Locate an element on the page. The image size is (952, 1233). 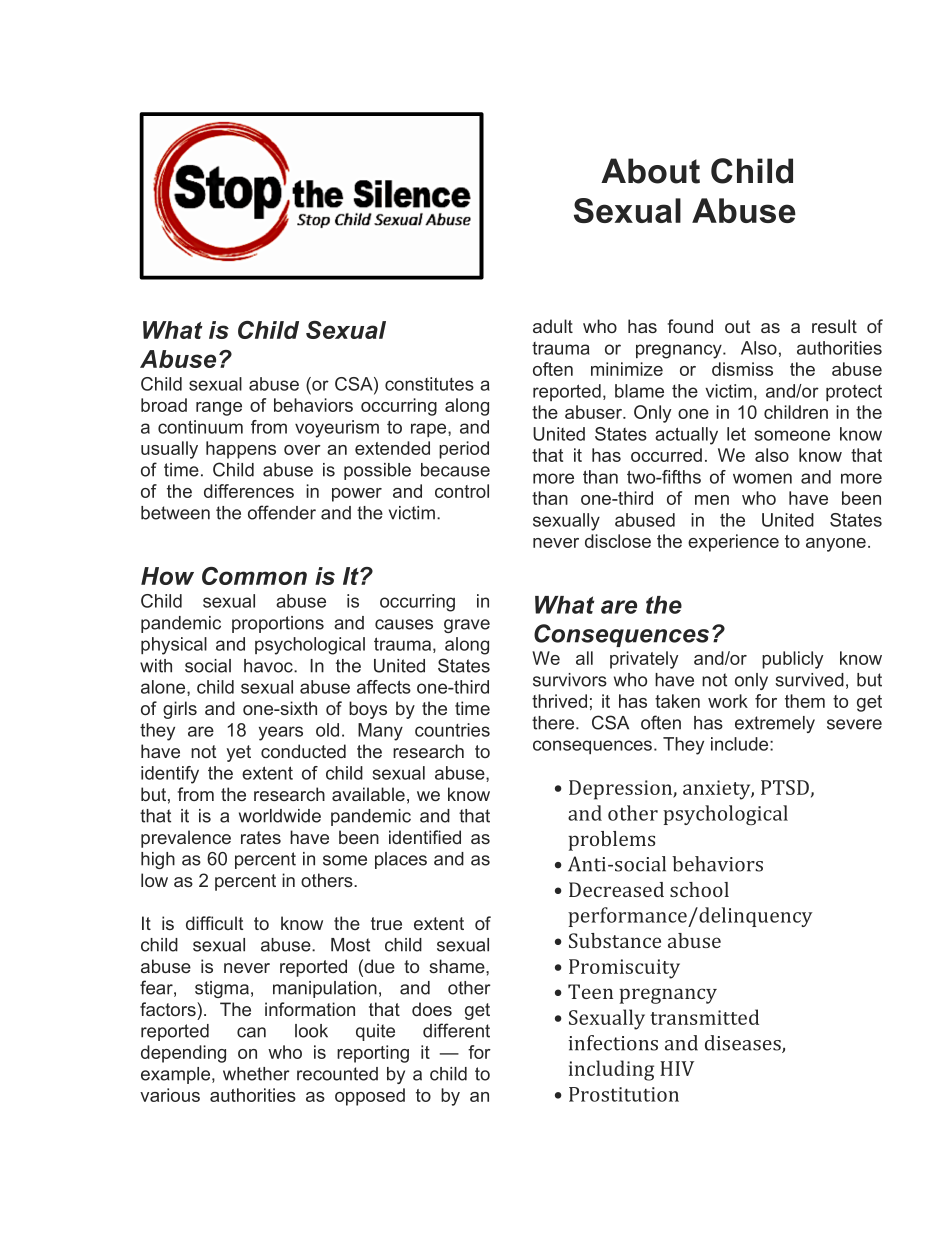
diseases is located at coordinates (744, 1044).
